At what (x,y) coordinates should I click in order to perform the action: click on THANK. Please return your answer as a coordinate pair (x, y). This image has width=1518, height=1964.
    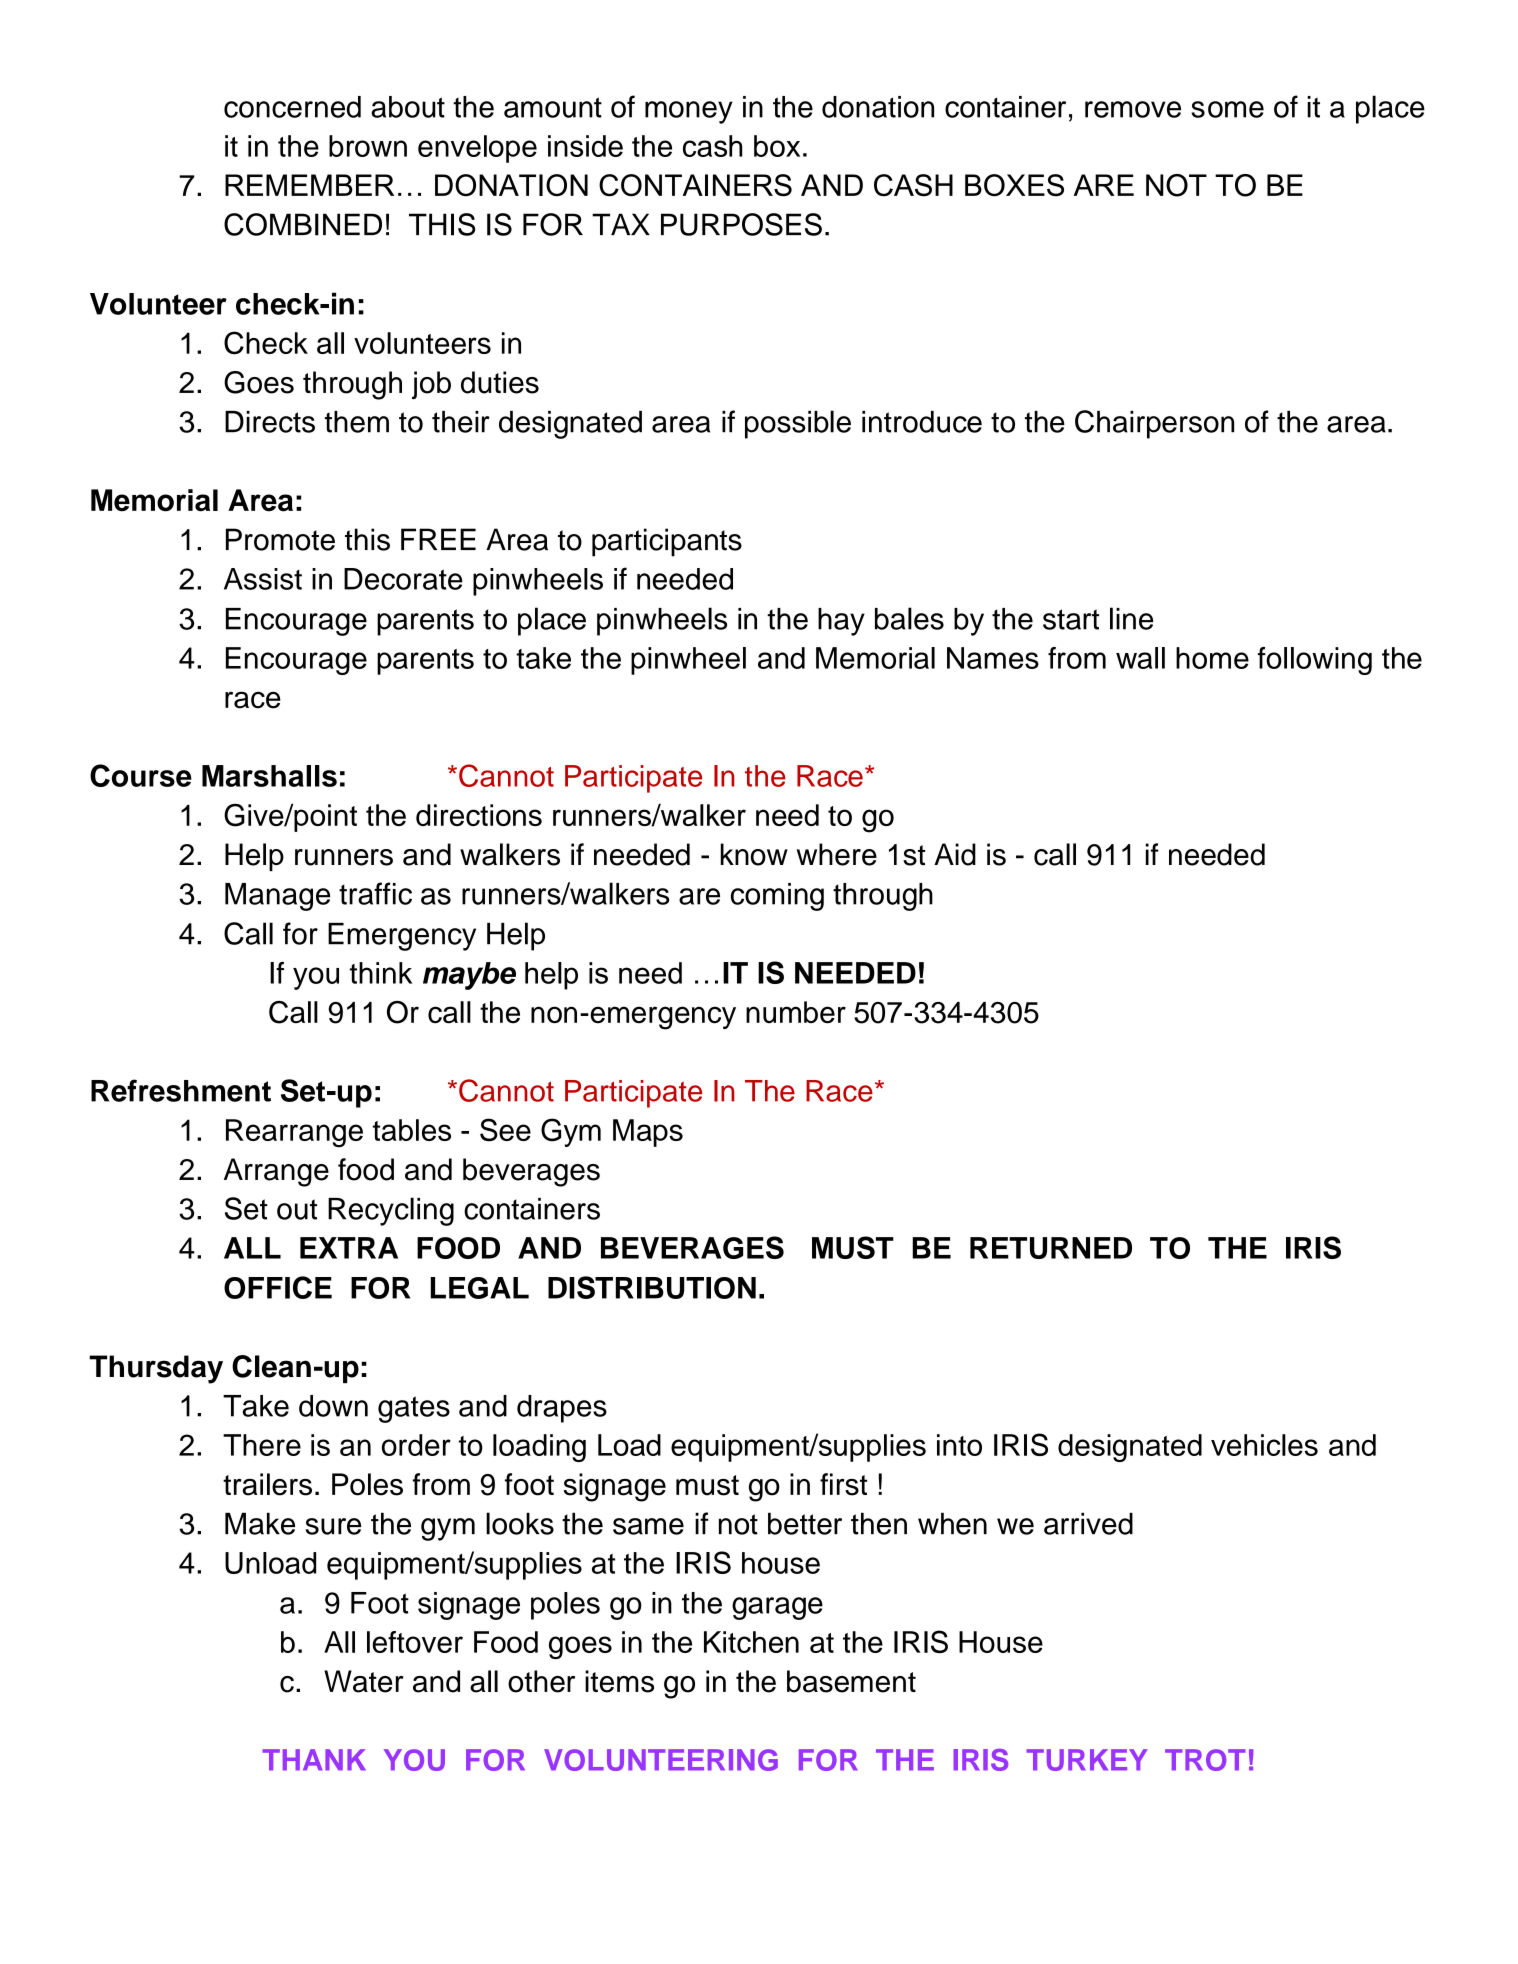
    Looking at the image, I should click on (314, 1760).
